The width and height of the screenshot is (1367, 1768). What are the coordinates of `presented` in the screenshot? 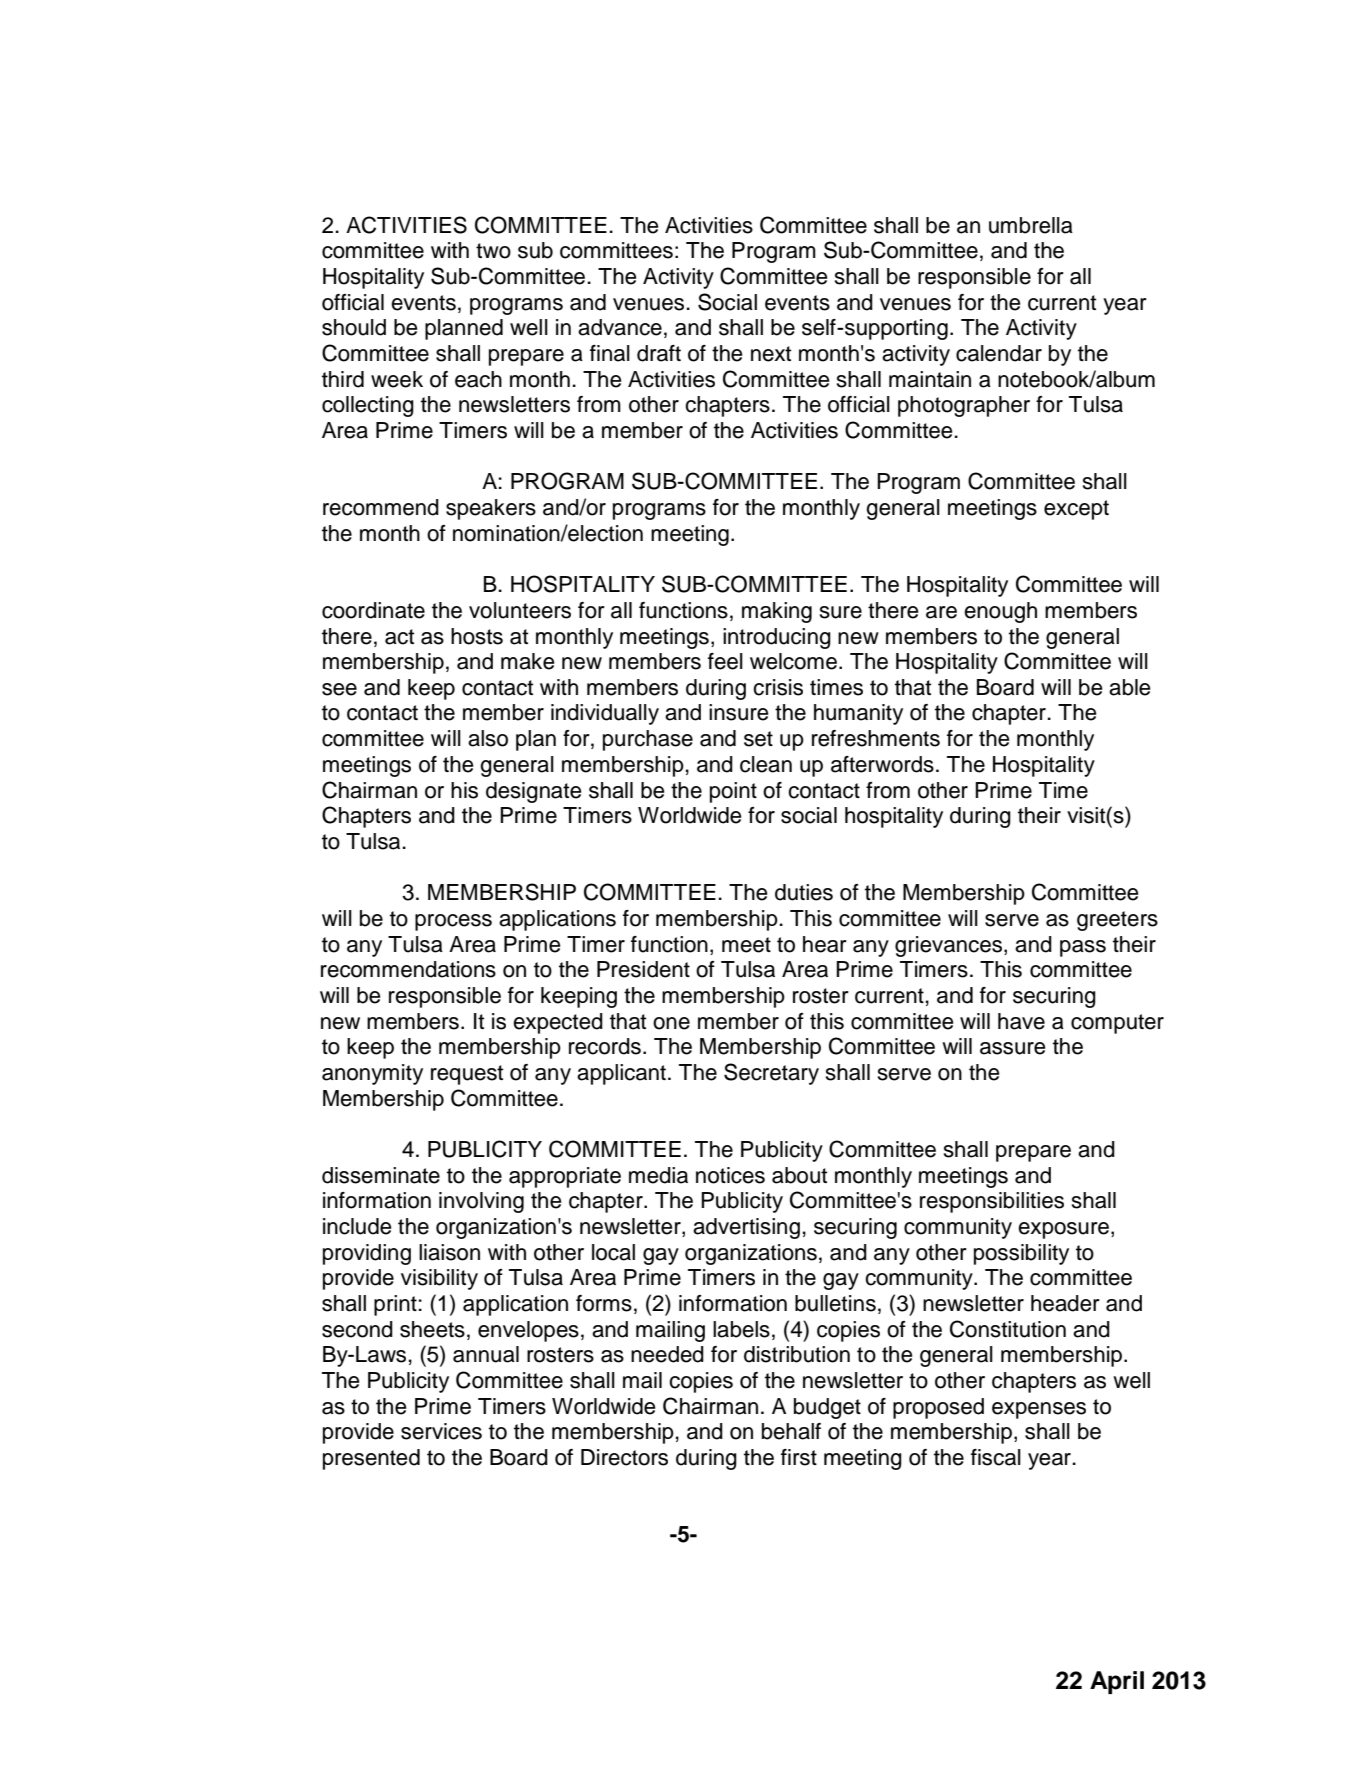 It's located at (371, 1459).
